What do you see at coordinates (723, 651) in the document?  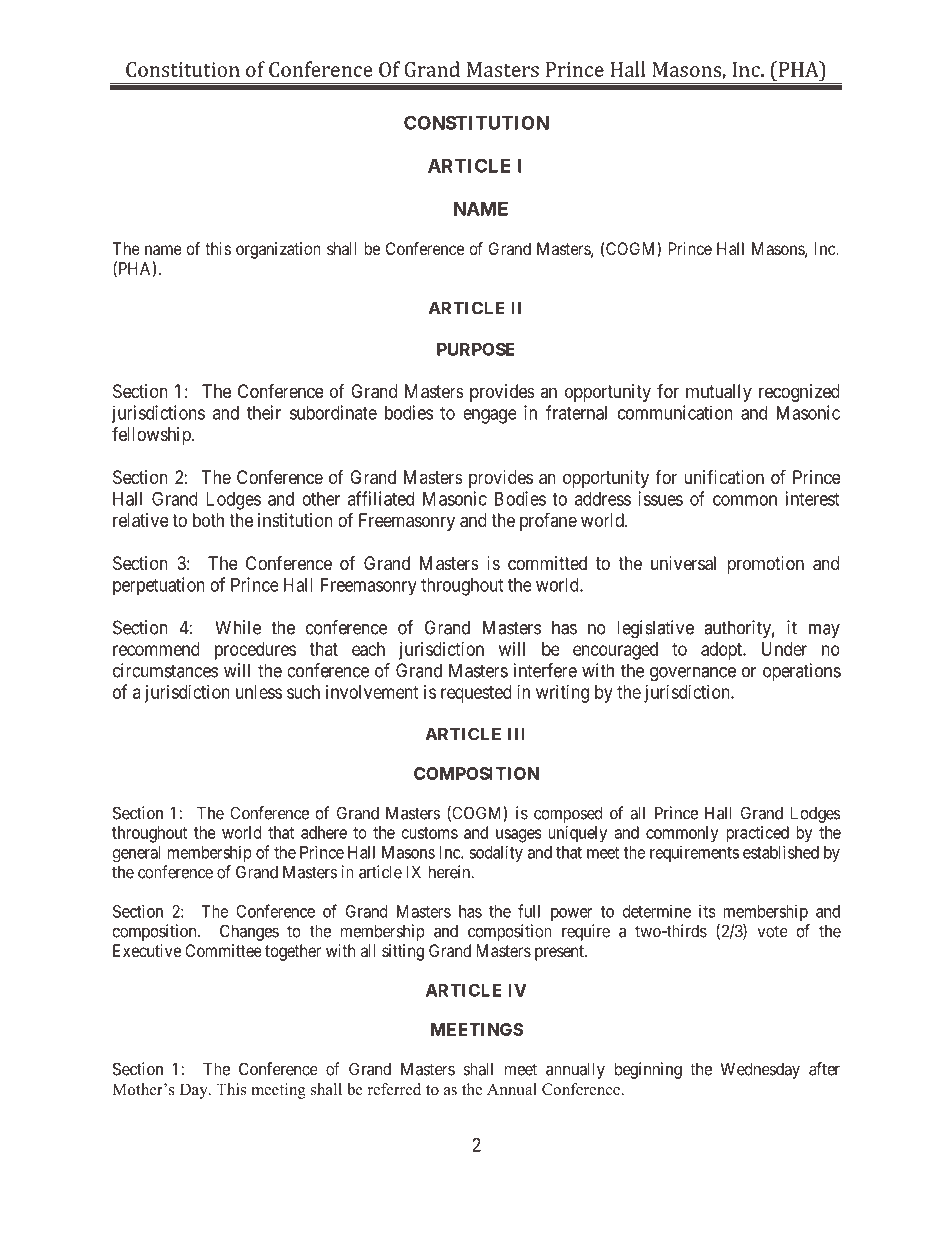 I see `adopt` at bounding box center [723, 651].
